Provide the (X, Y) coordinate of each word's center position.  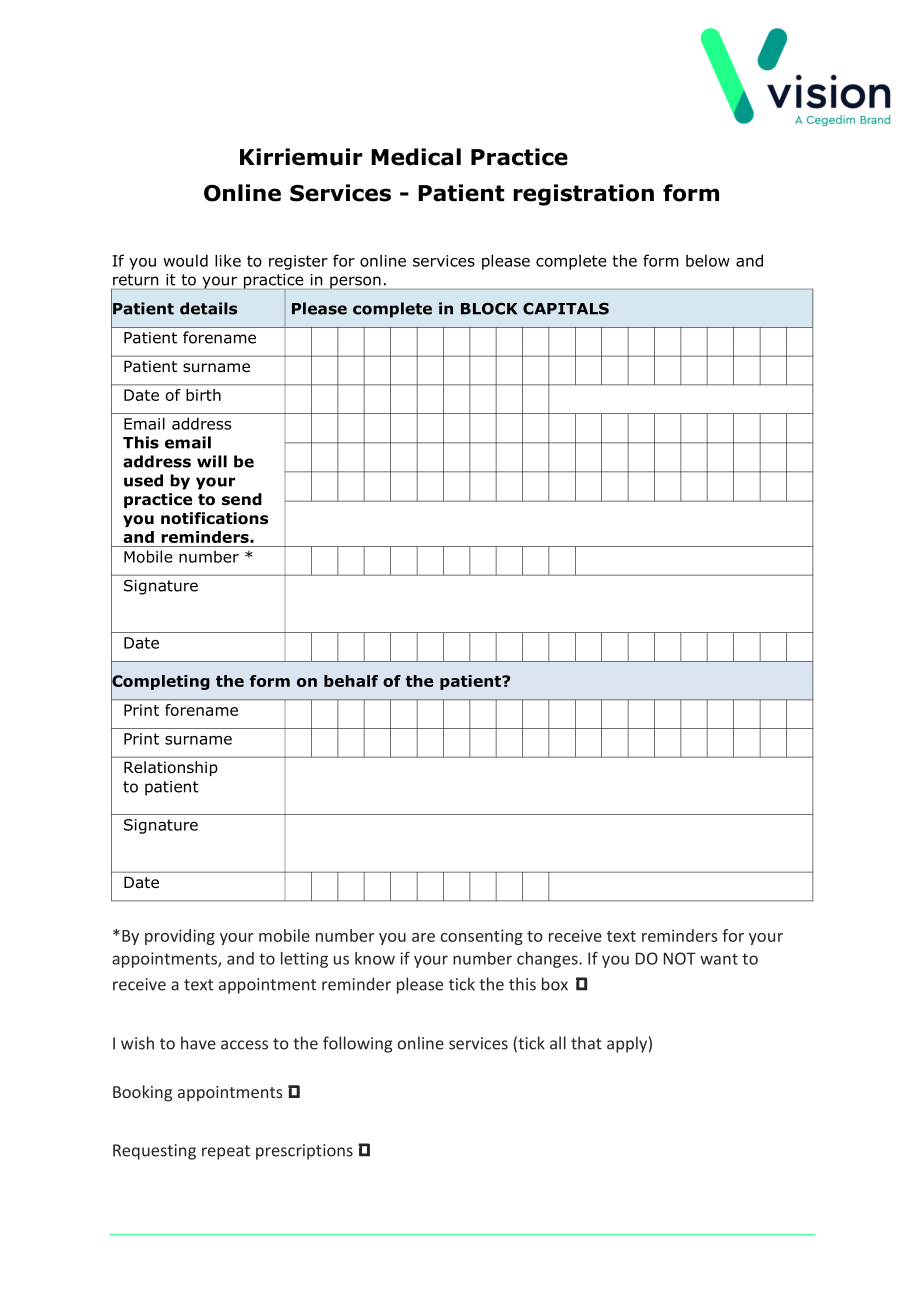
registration (583, 195)
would (185, 260)
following (357, 1044)
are (423, 937)
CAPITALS (566, 309)
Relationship (171, 768)
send (242, 499)
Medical (416, 157)
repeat (226, 1152)
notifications (214, 518)
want (719, 959)
